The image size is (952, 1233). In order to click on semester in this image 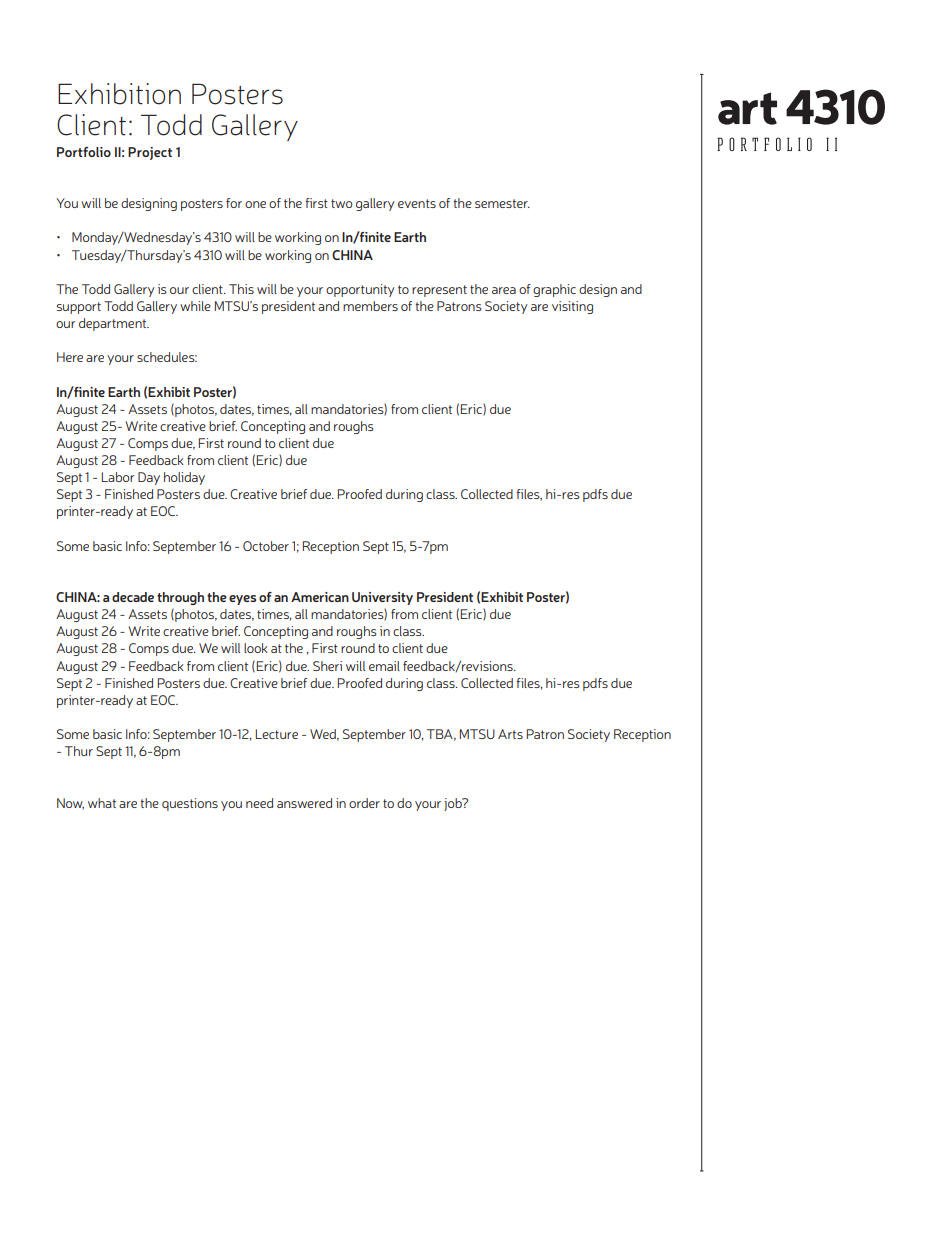, I will do `click(502, 203)`.
